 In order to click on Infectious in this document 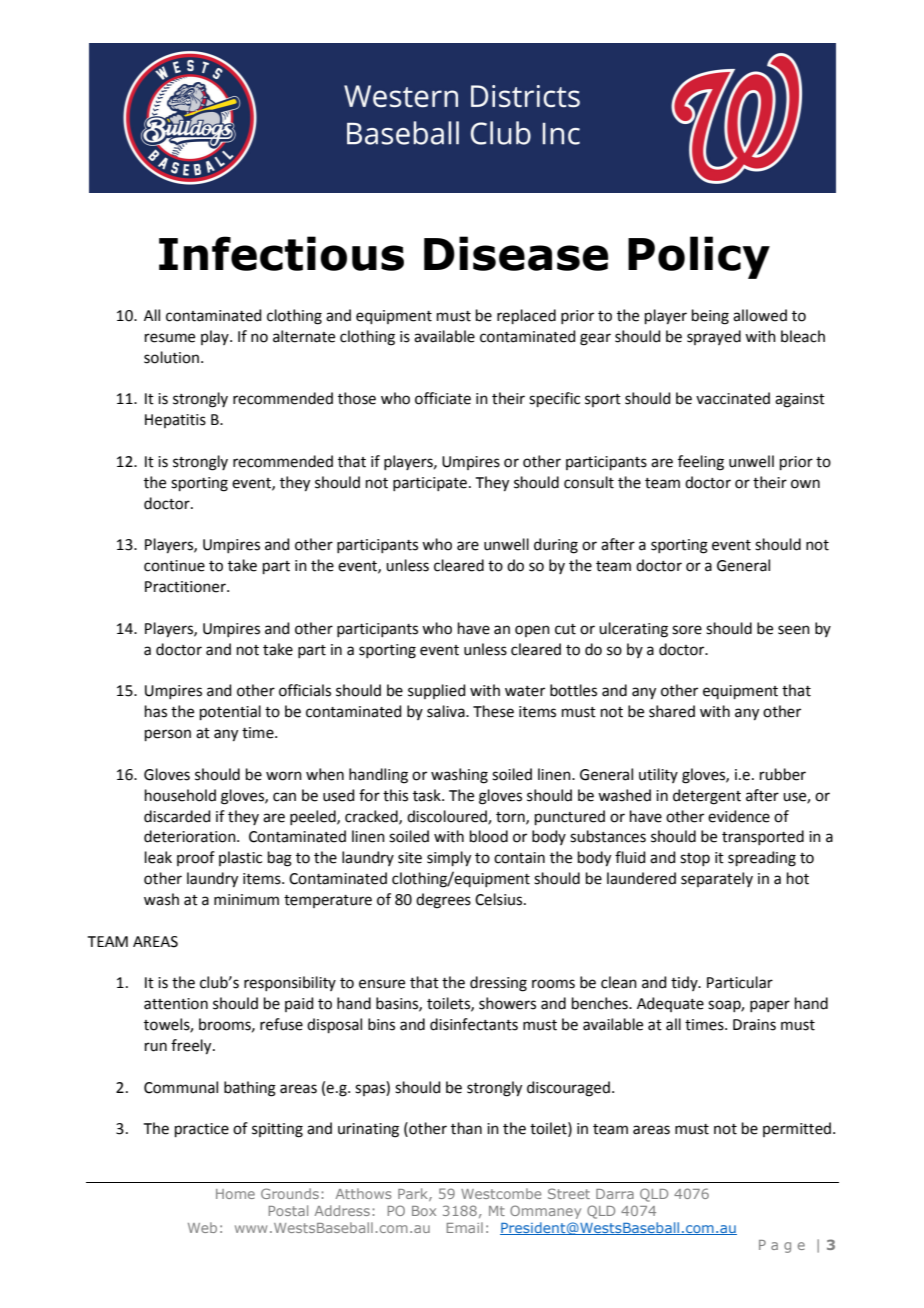, I will do `click(281, 253)`.
